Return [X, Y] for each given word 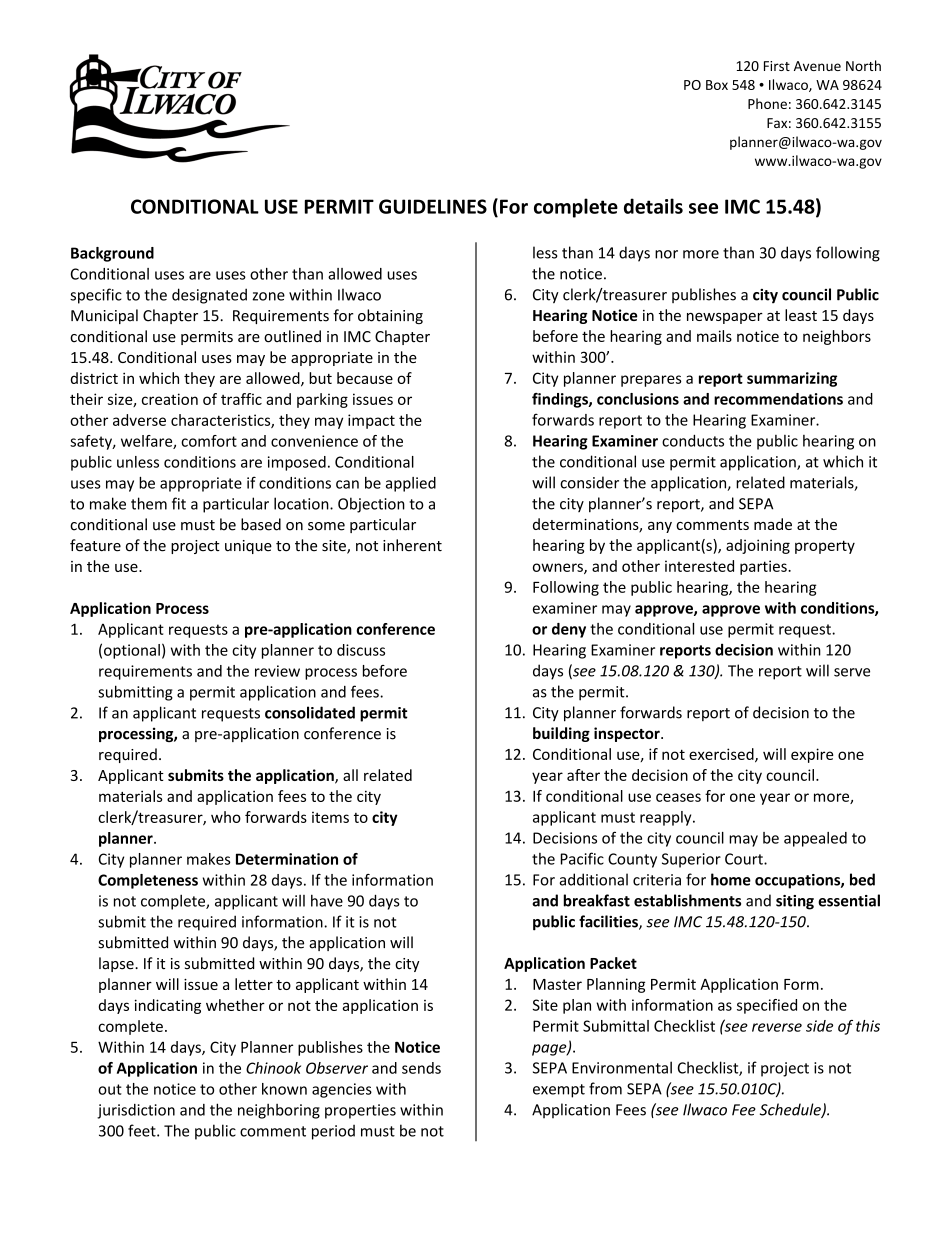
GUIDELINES [433, 206]
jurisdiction [136, 1111]
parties [764, 567]
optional [132, 651]
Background [112, 254]
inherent [412, 545]
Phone [767, 103]
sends [421, 1068]
